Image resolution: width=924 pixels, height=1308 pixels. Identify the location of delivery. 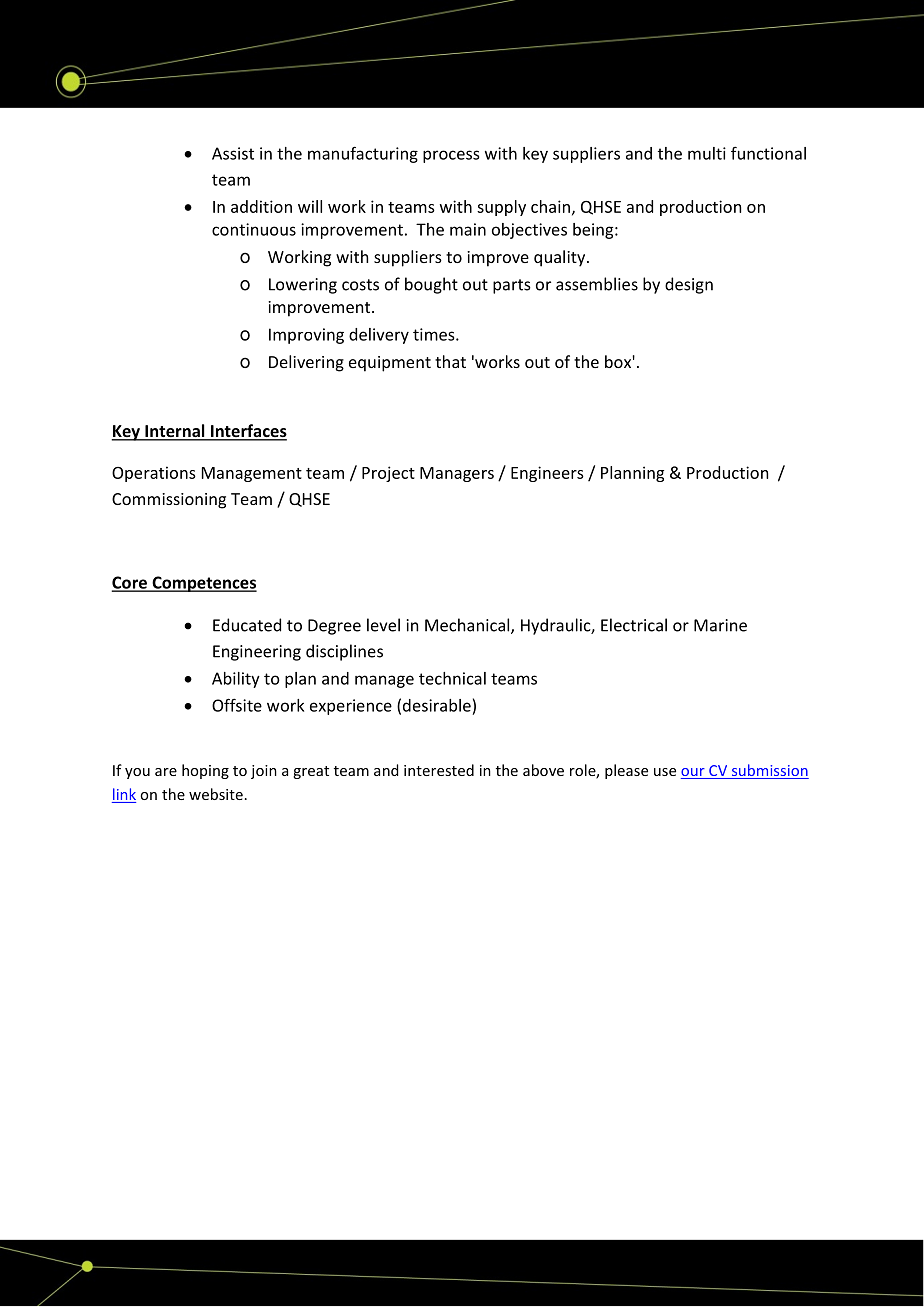
(379, 336).
